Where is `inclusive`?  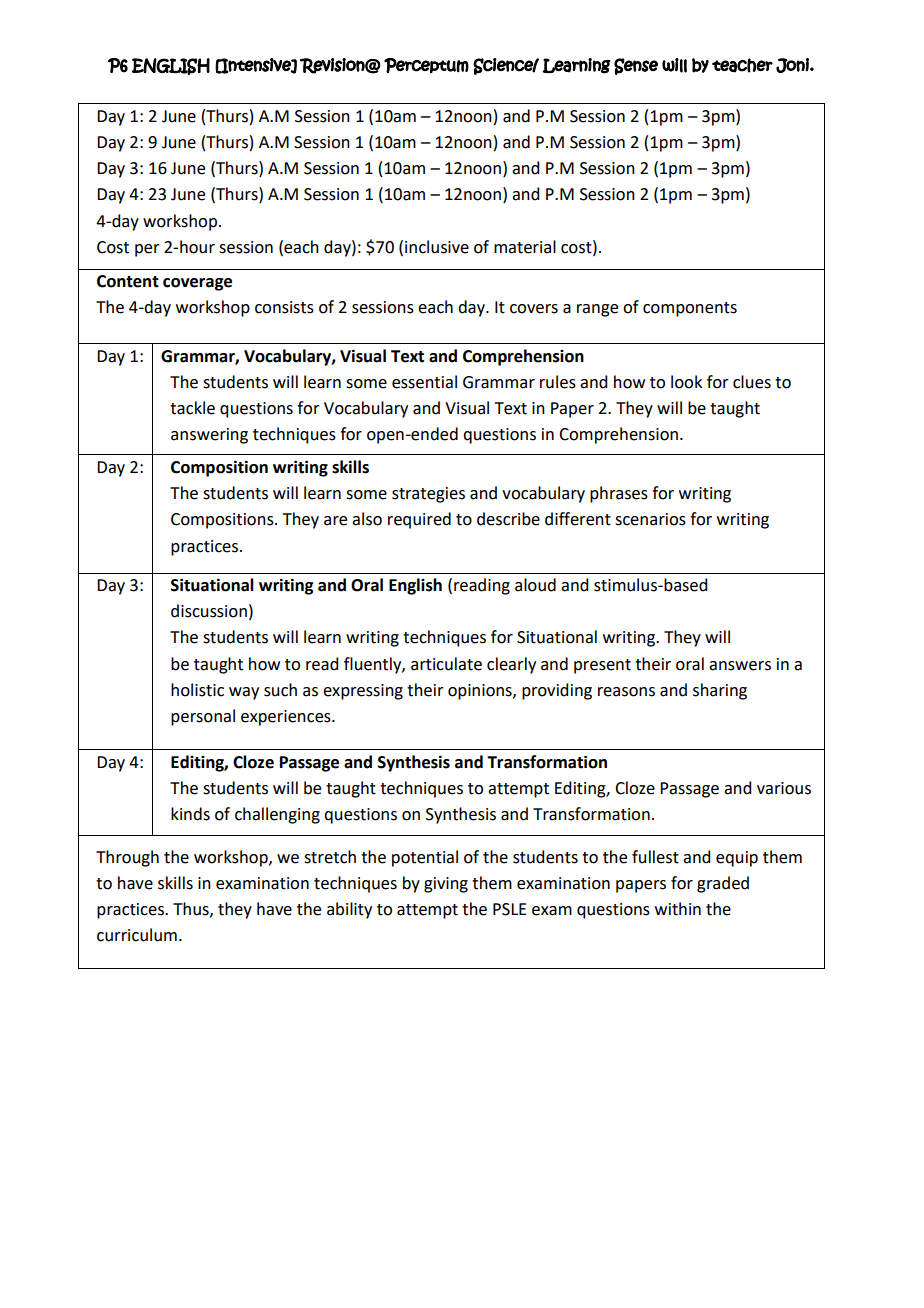
inclusive is located at coordinates (437, 247).
